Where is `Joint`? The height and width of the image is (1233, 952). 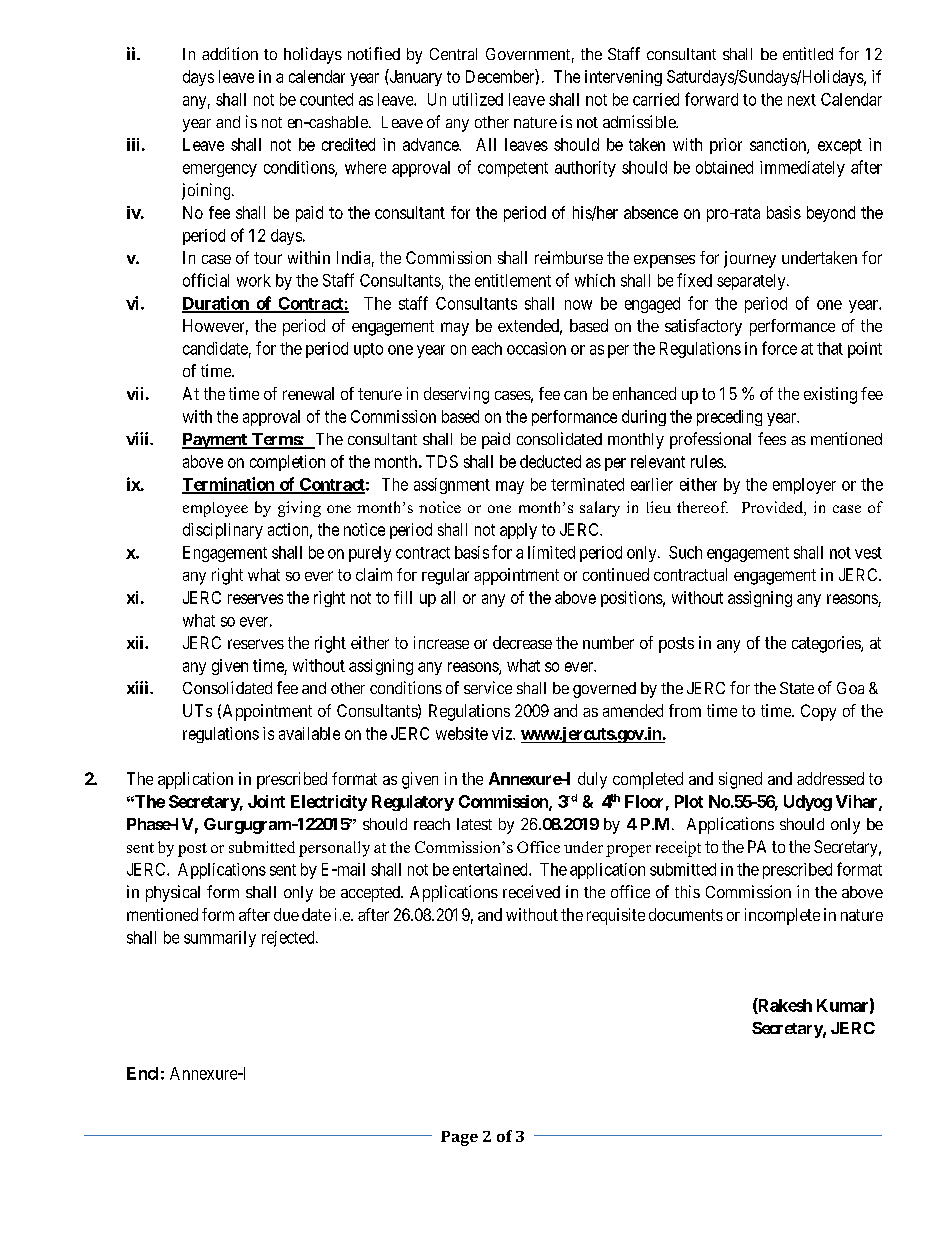
Joint is located at coordinates (266, 801).
